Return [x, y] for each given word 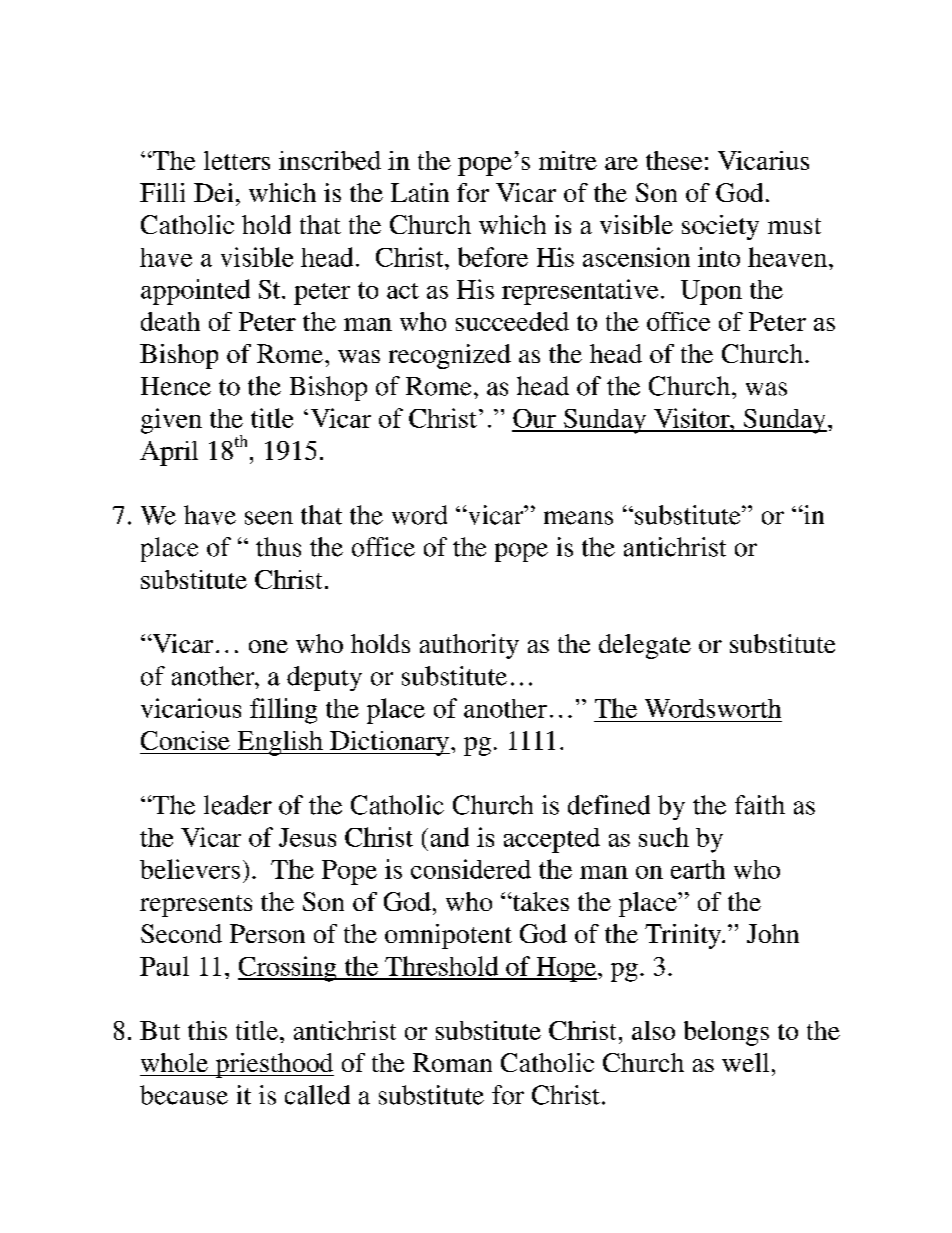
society [720, 227]
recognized [450, 356]
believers [190, 869]
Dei [213, 192]
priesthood [273, 1065]
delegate [645, 646]
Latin [420, 192]
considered [471, 869]
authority [469, 646]
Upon [711, 292]
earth [698, 869]
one [268, 646]
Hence [176, 386]
